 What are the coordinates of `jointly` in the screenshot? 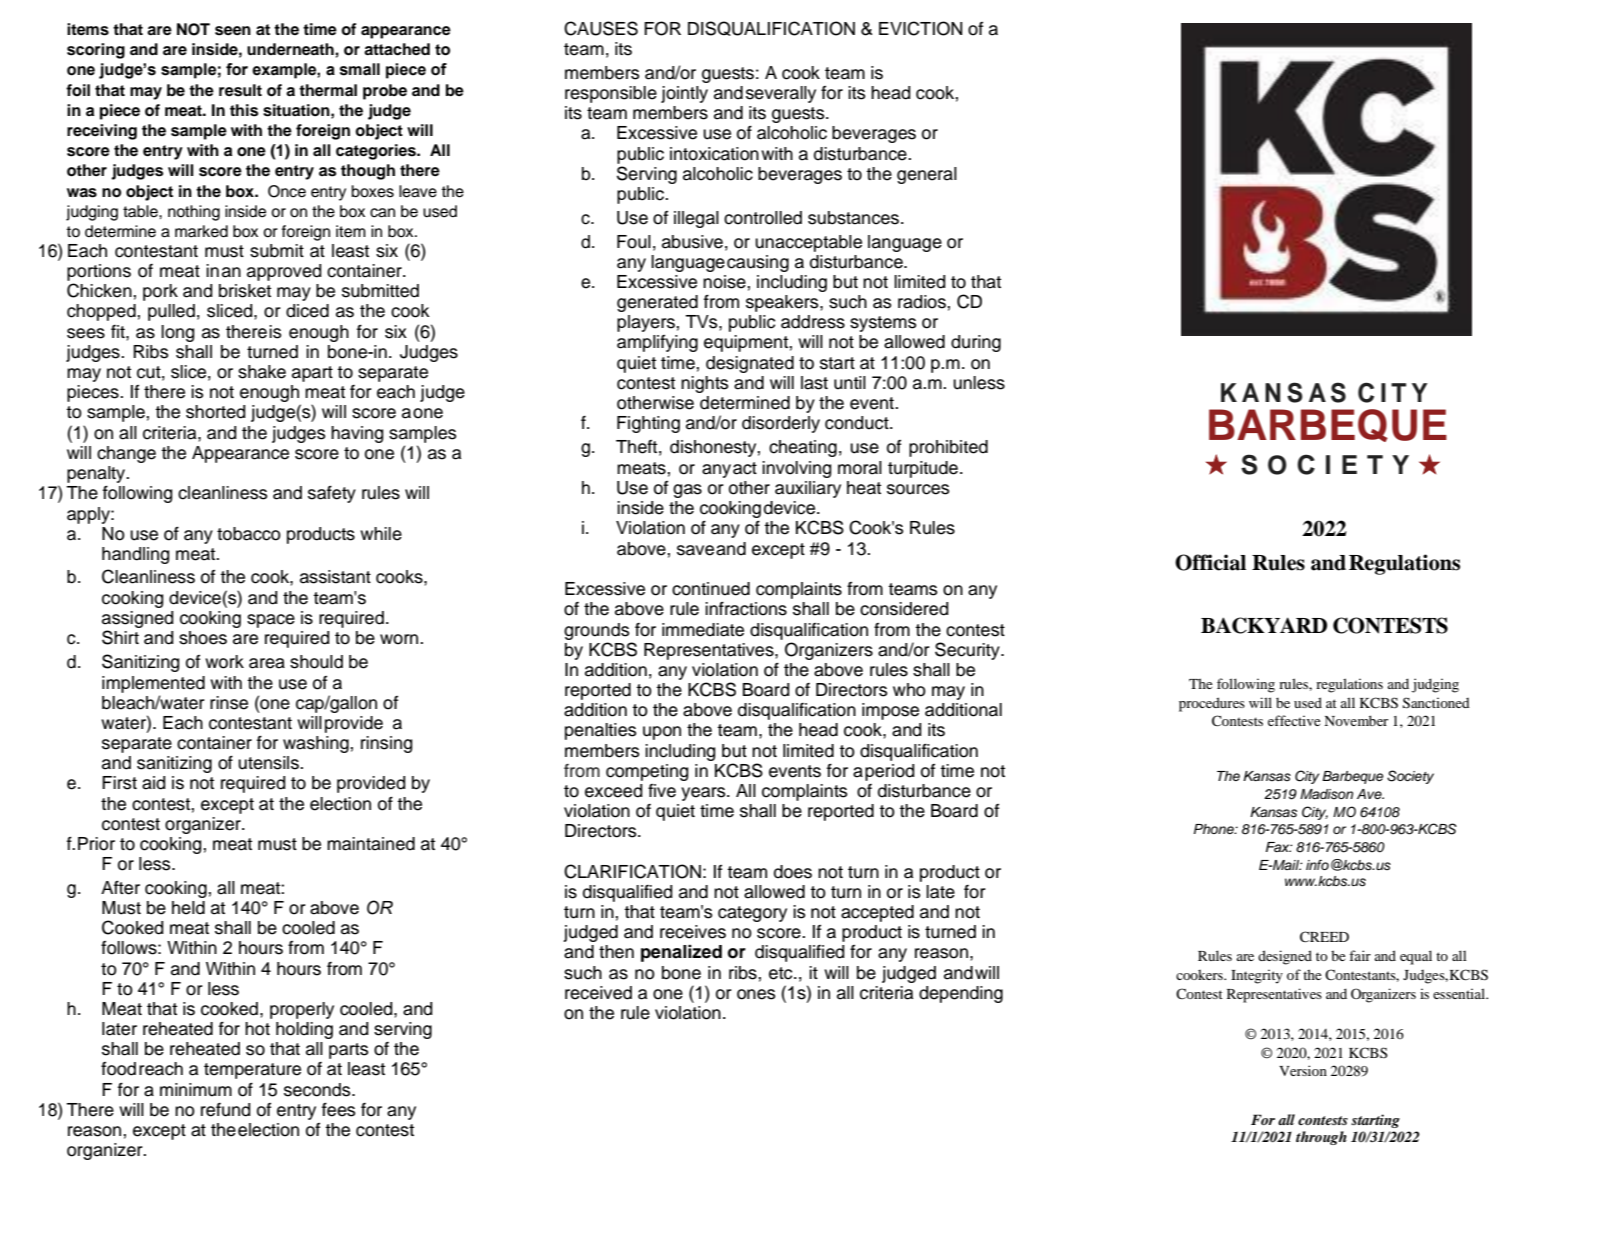 It's located at (684, 94).
